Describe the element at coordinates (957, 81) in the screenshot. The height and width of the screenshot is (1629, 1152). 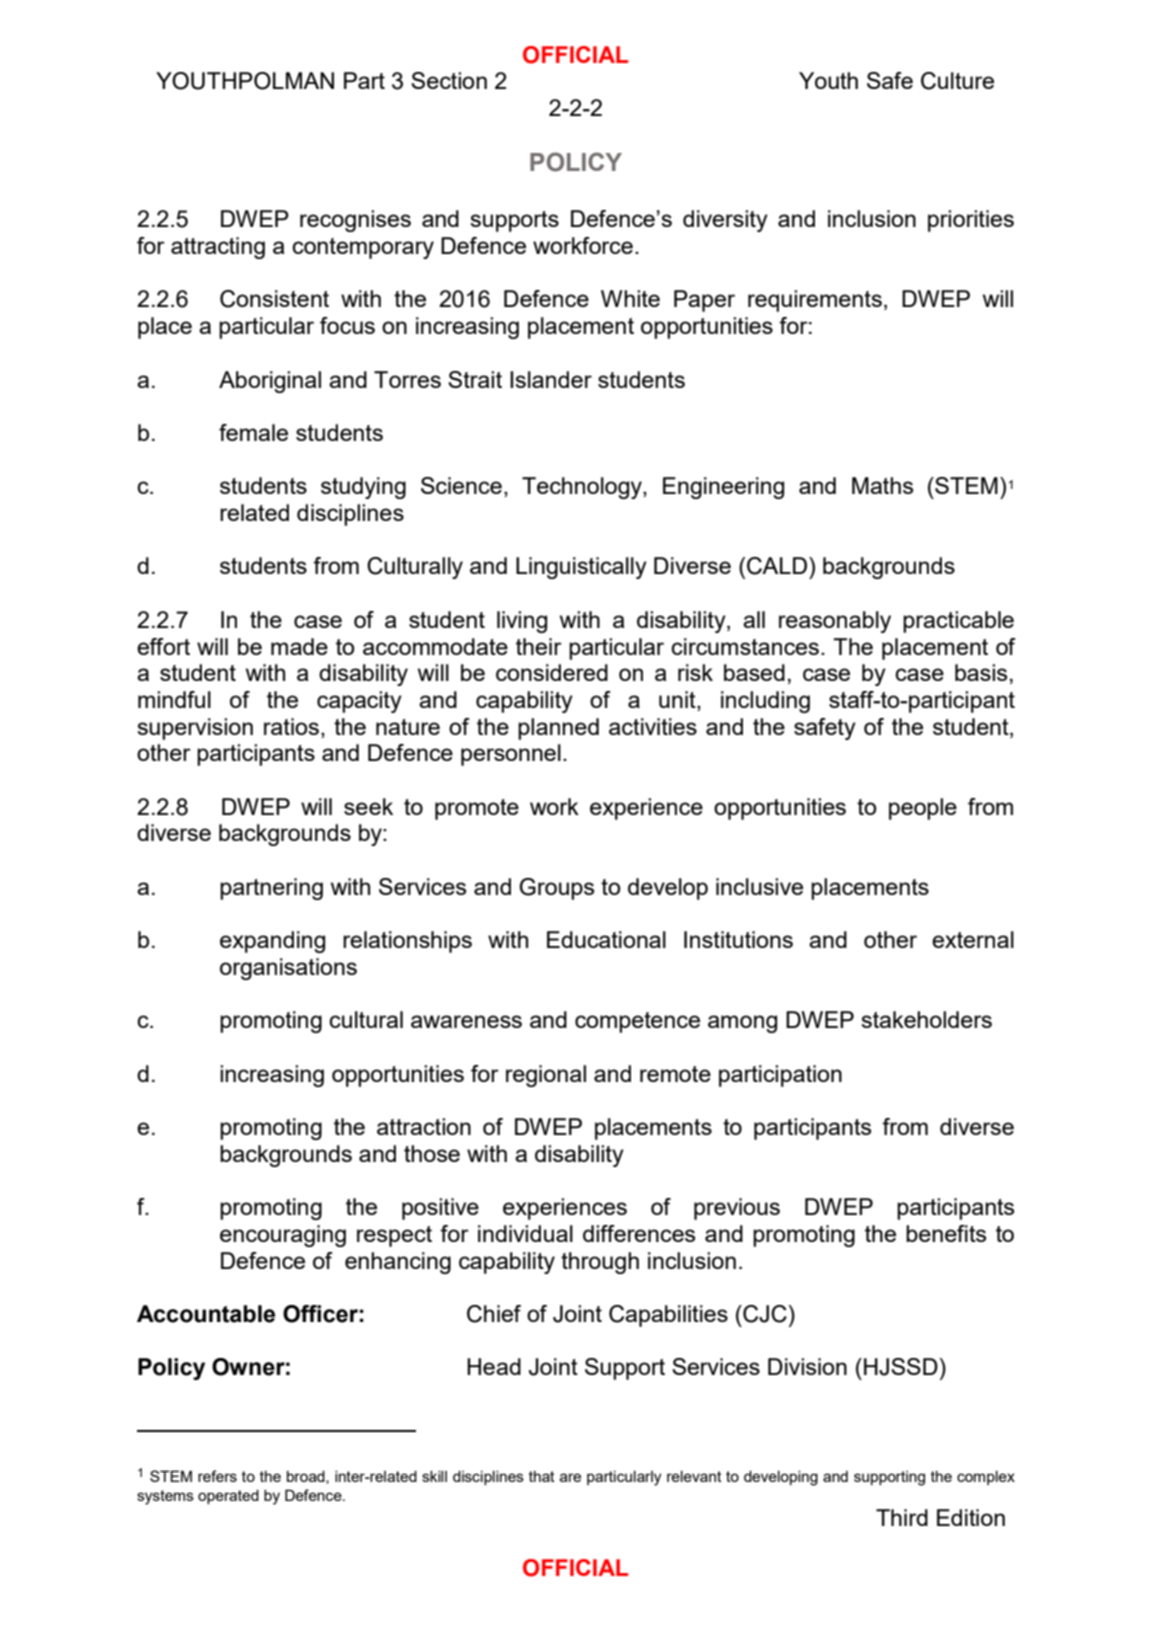
I see `Culture` at that location.
